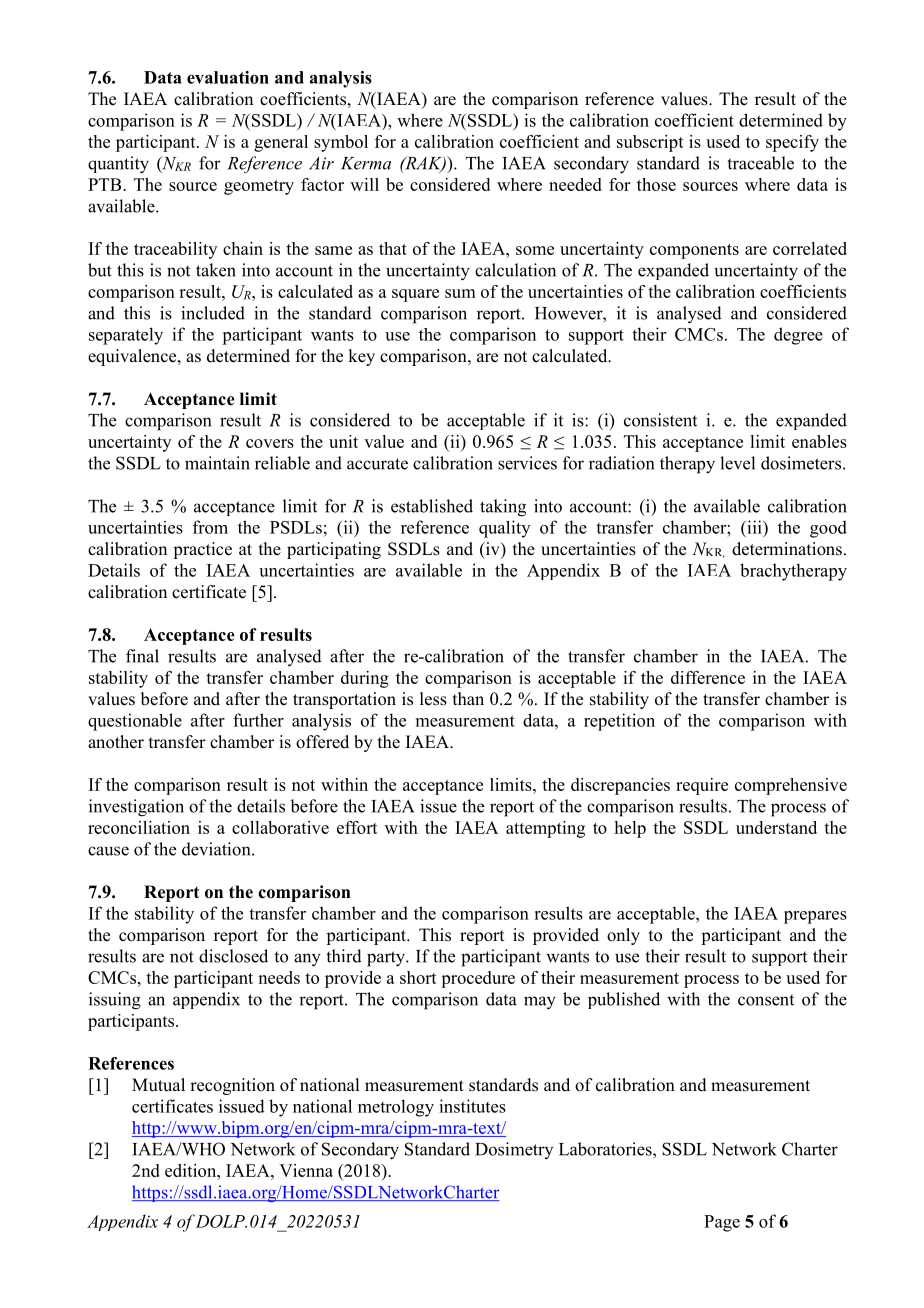 The image size is (924, 1308). Describe the element at coordinates (233, 956) in the image. I see `disclosed` at that location.
